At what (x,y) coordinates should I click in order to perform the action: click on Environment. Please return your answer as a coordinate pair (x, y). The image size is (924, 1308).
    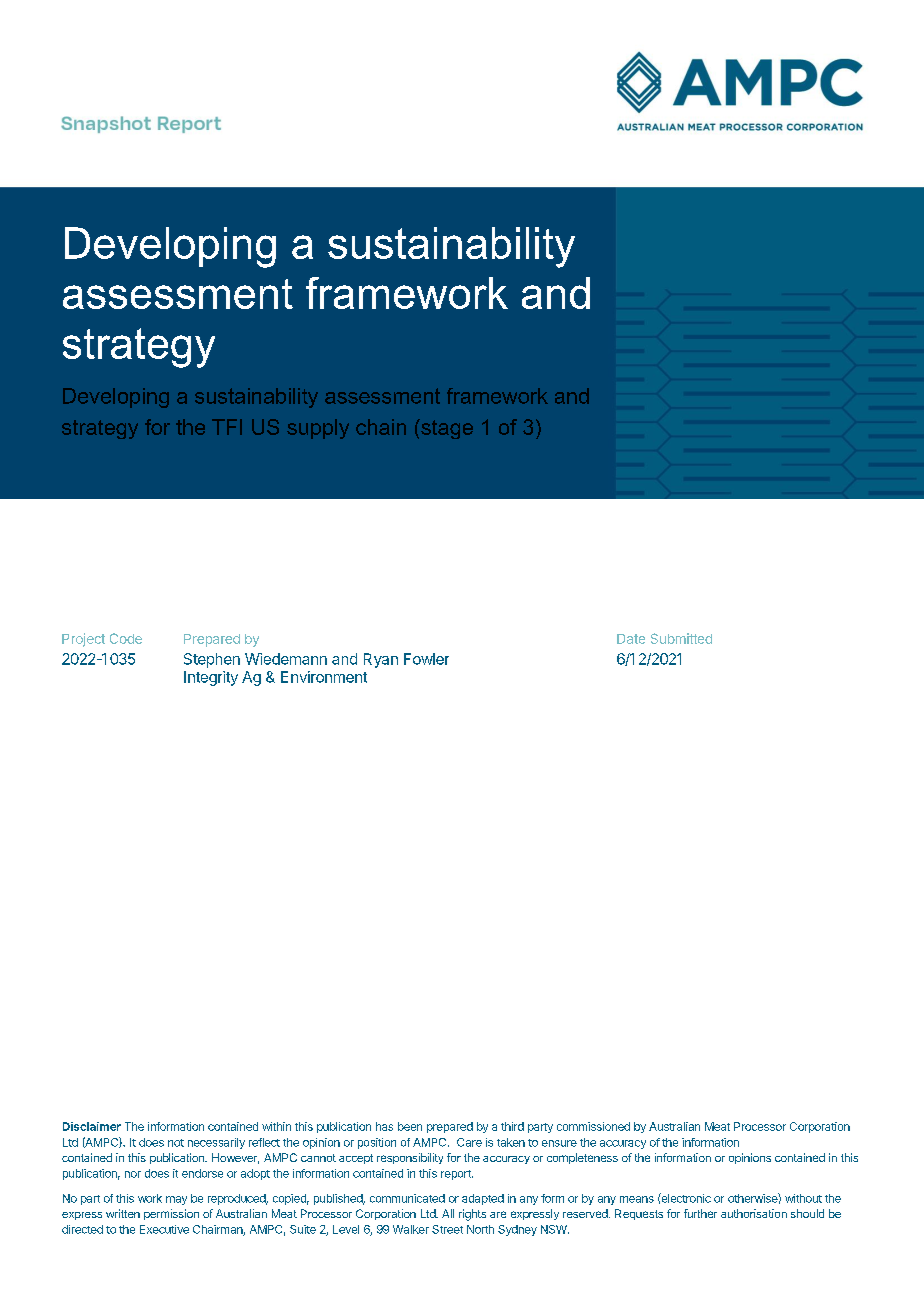
    Looking at the image, I should click on (324, 677).
